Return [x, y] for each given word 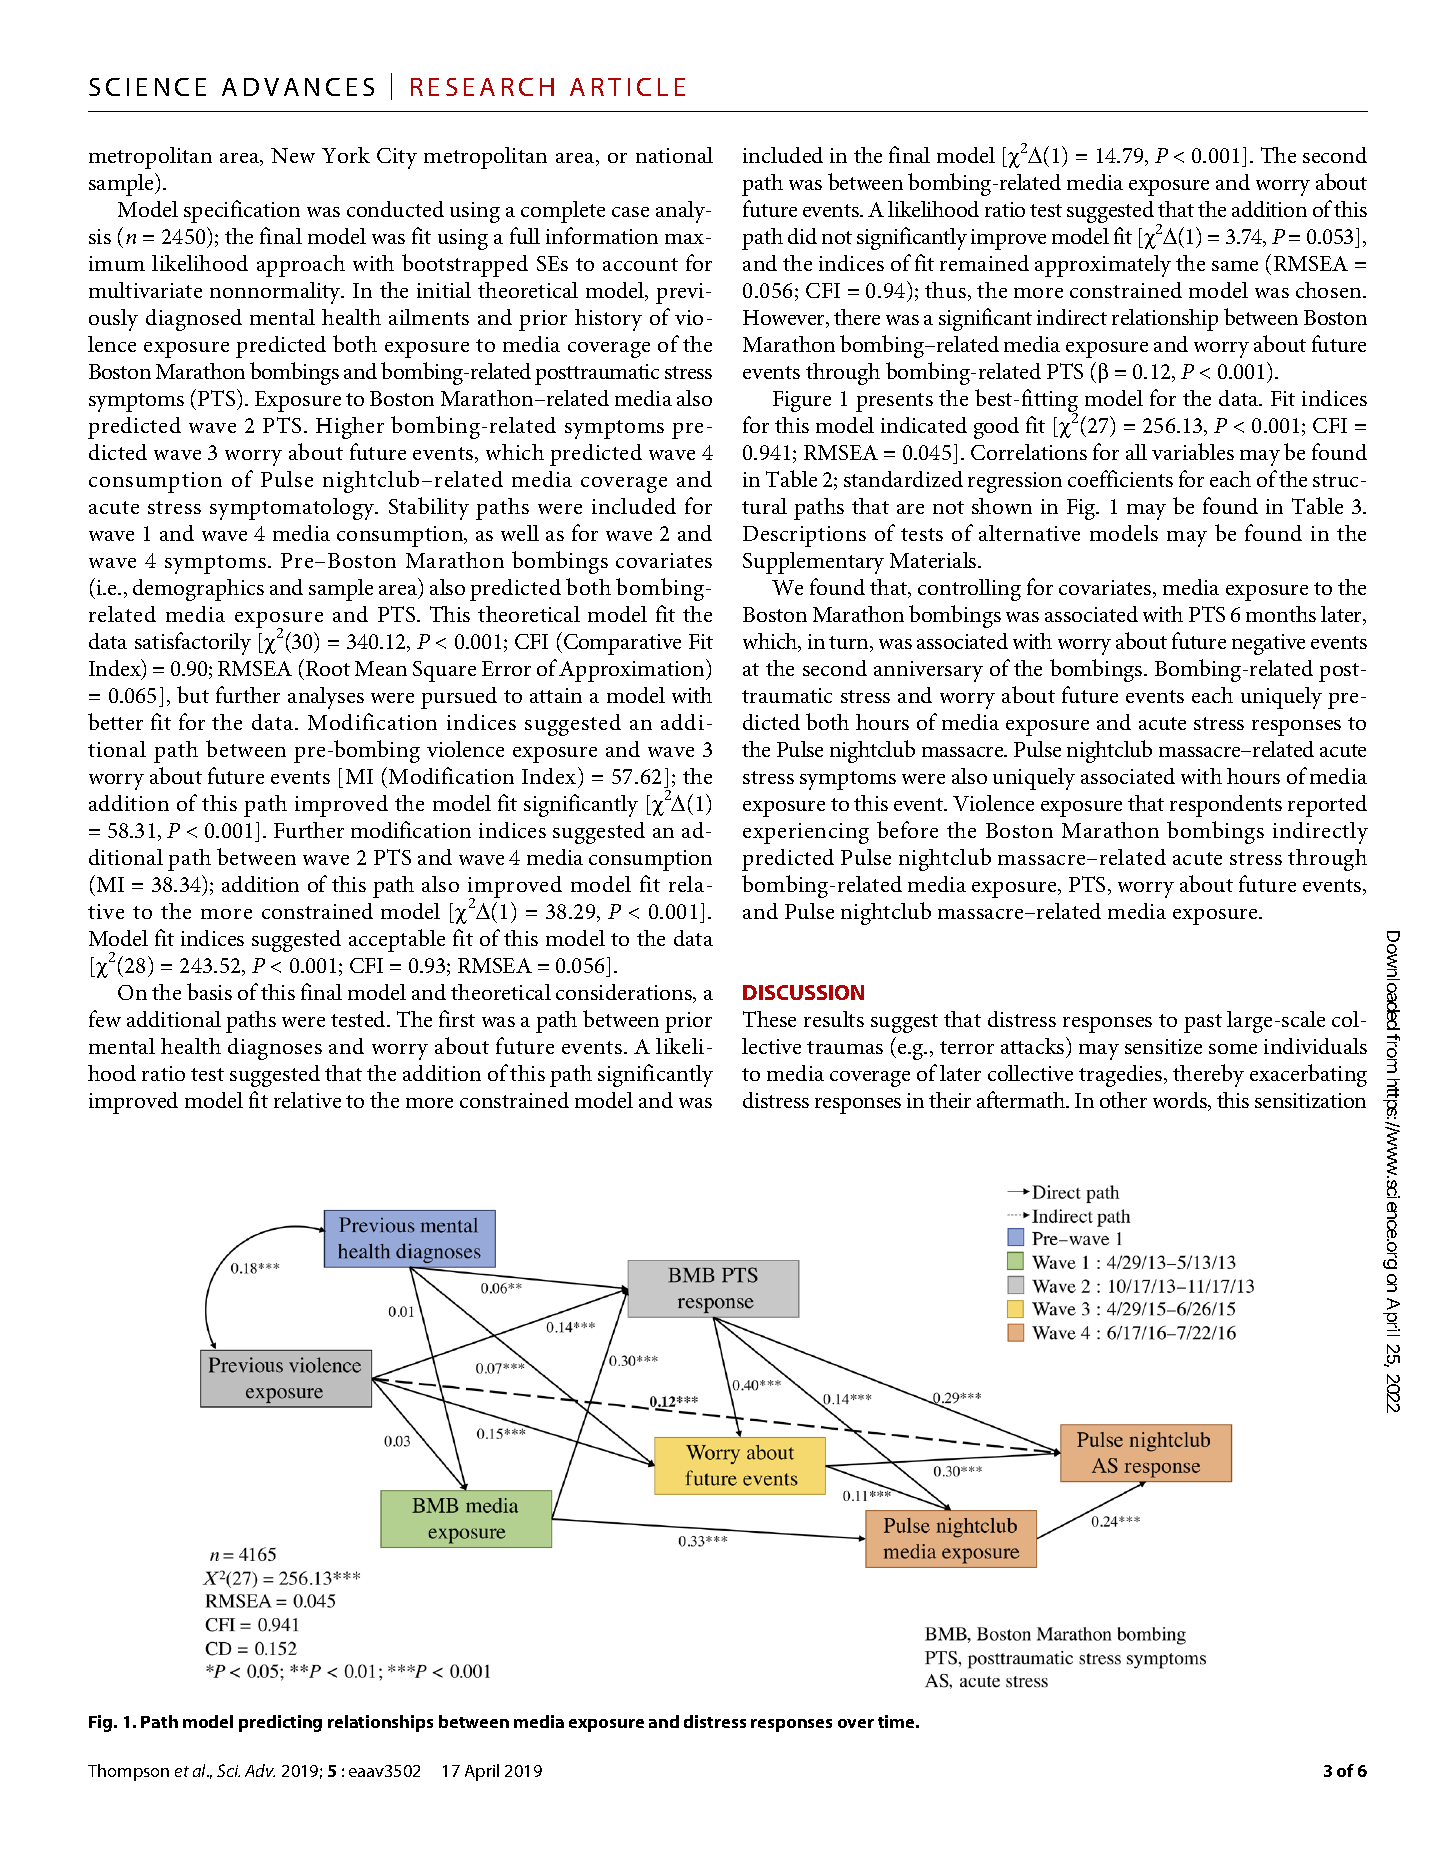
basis [209, 991]
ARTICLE [627, 87]
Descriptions [804, 536]
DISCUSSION [803, 992]
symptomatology [293, 509]
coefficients [1120, 478]
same [1235, 266]
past [1203, 1023]
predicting [280, 1723]
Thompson [128, 1772]
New [293, 155]
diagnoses [275, 1049]
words [1181, 1101]
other [1123, 1100]
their [950, 1100]
